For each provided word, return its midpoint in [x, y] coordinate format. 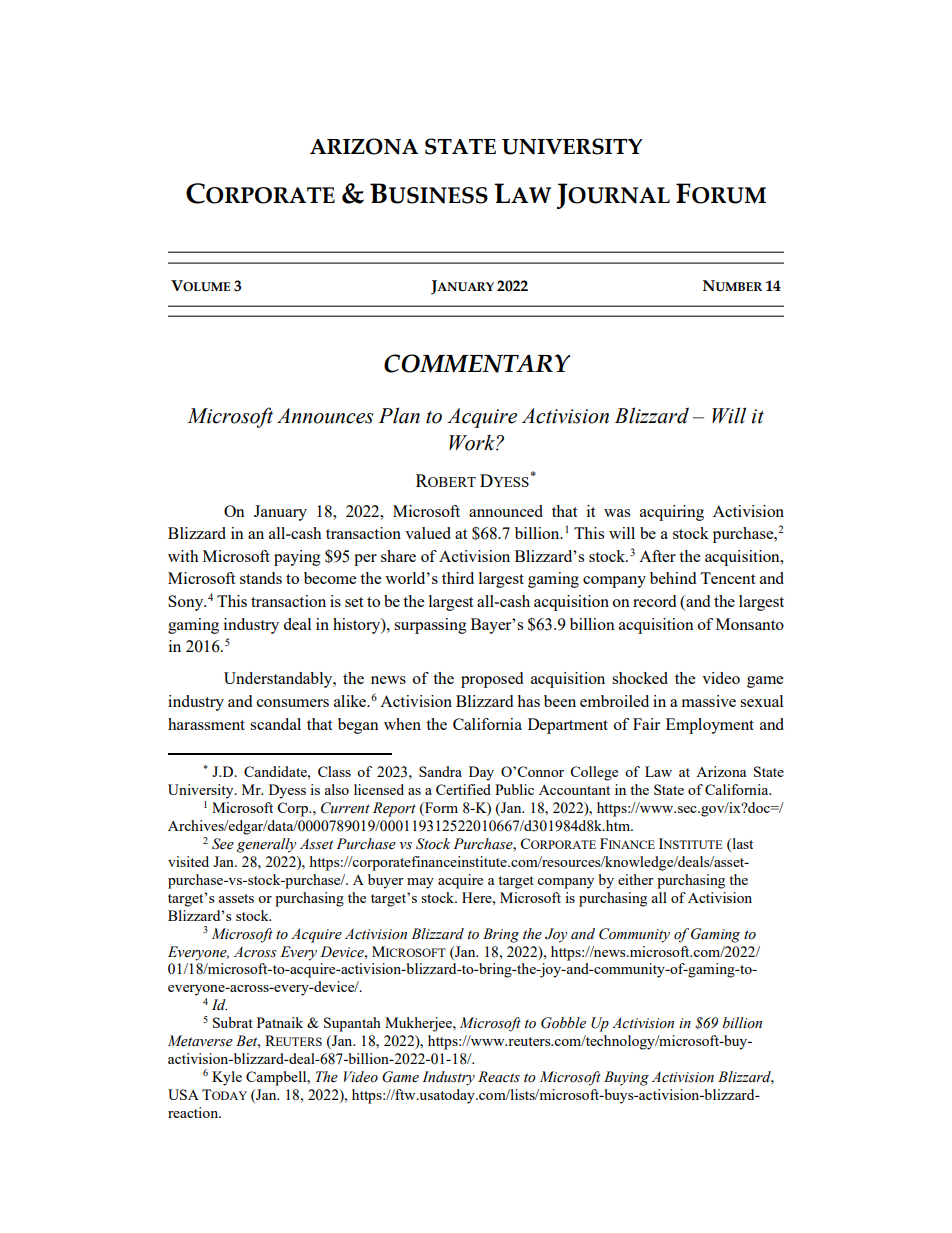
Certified [463, 789]
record [654, 601]
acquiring [672, 513]
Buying [626, 1078]
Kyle [227, 1078]
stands [261, 578]
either [636, 879]
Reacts [499, 1077]
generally [266, 845]
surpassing [430, 626]
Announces [325, 416]
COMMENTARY [477, 363]
